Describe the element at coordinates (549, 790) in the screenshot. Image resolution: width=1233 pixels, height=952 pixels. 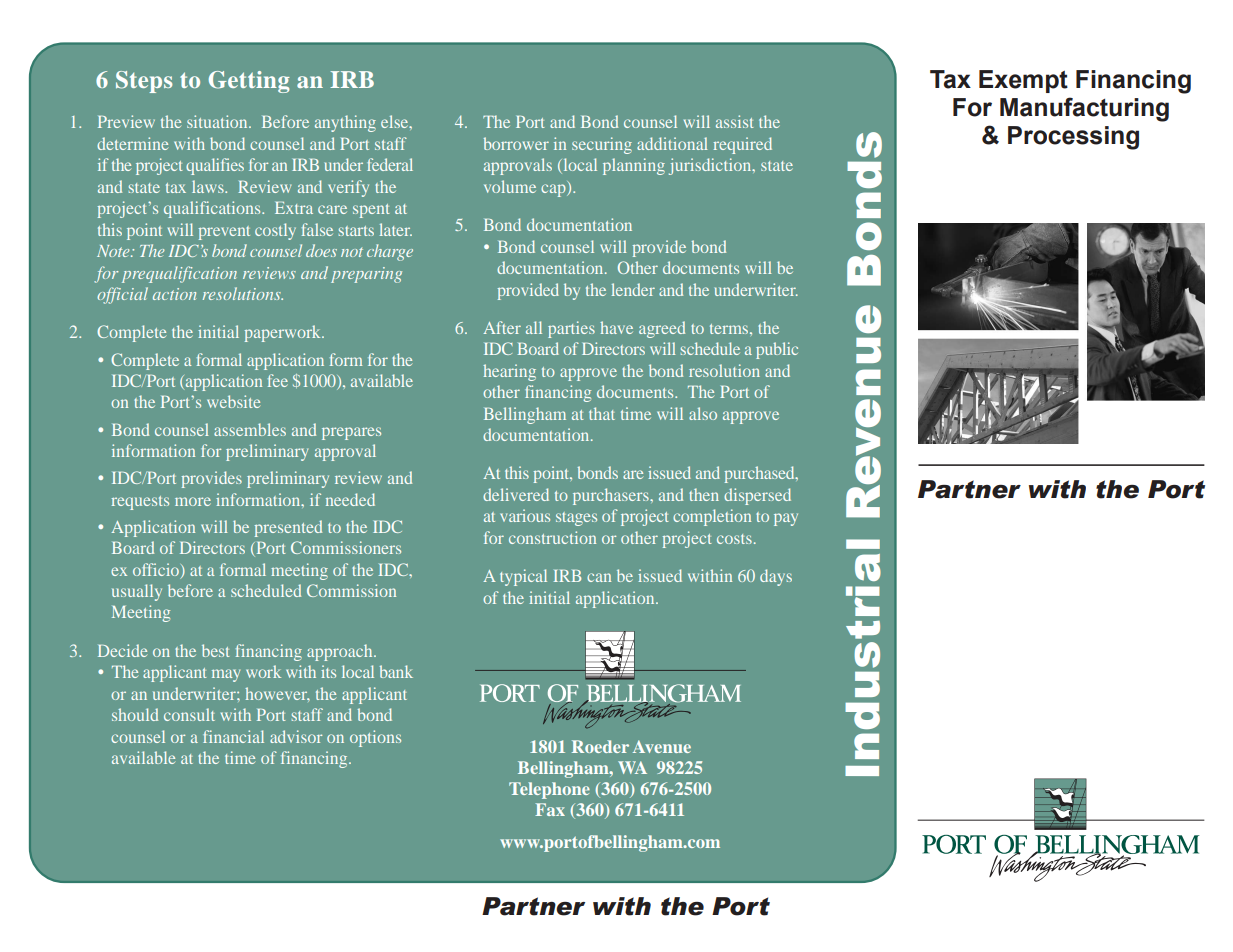
I see `Telephone` at that location.
